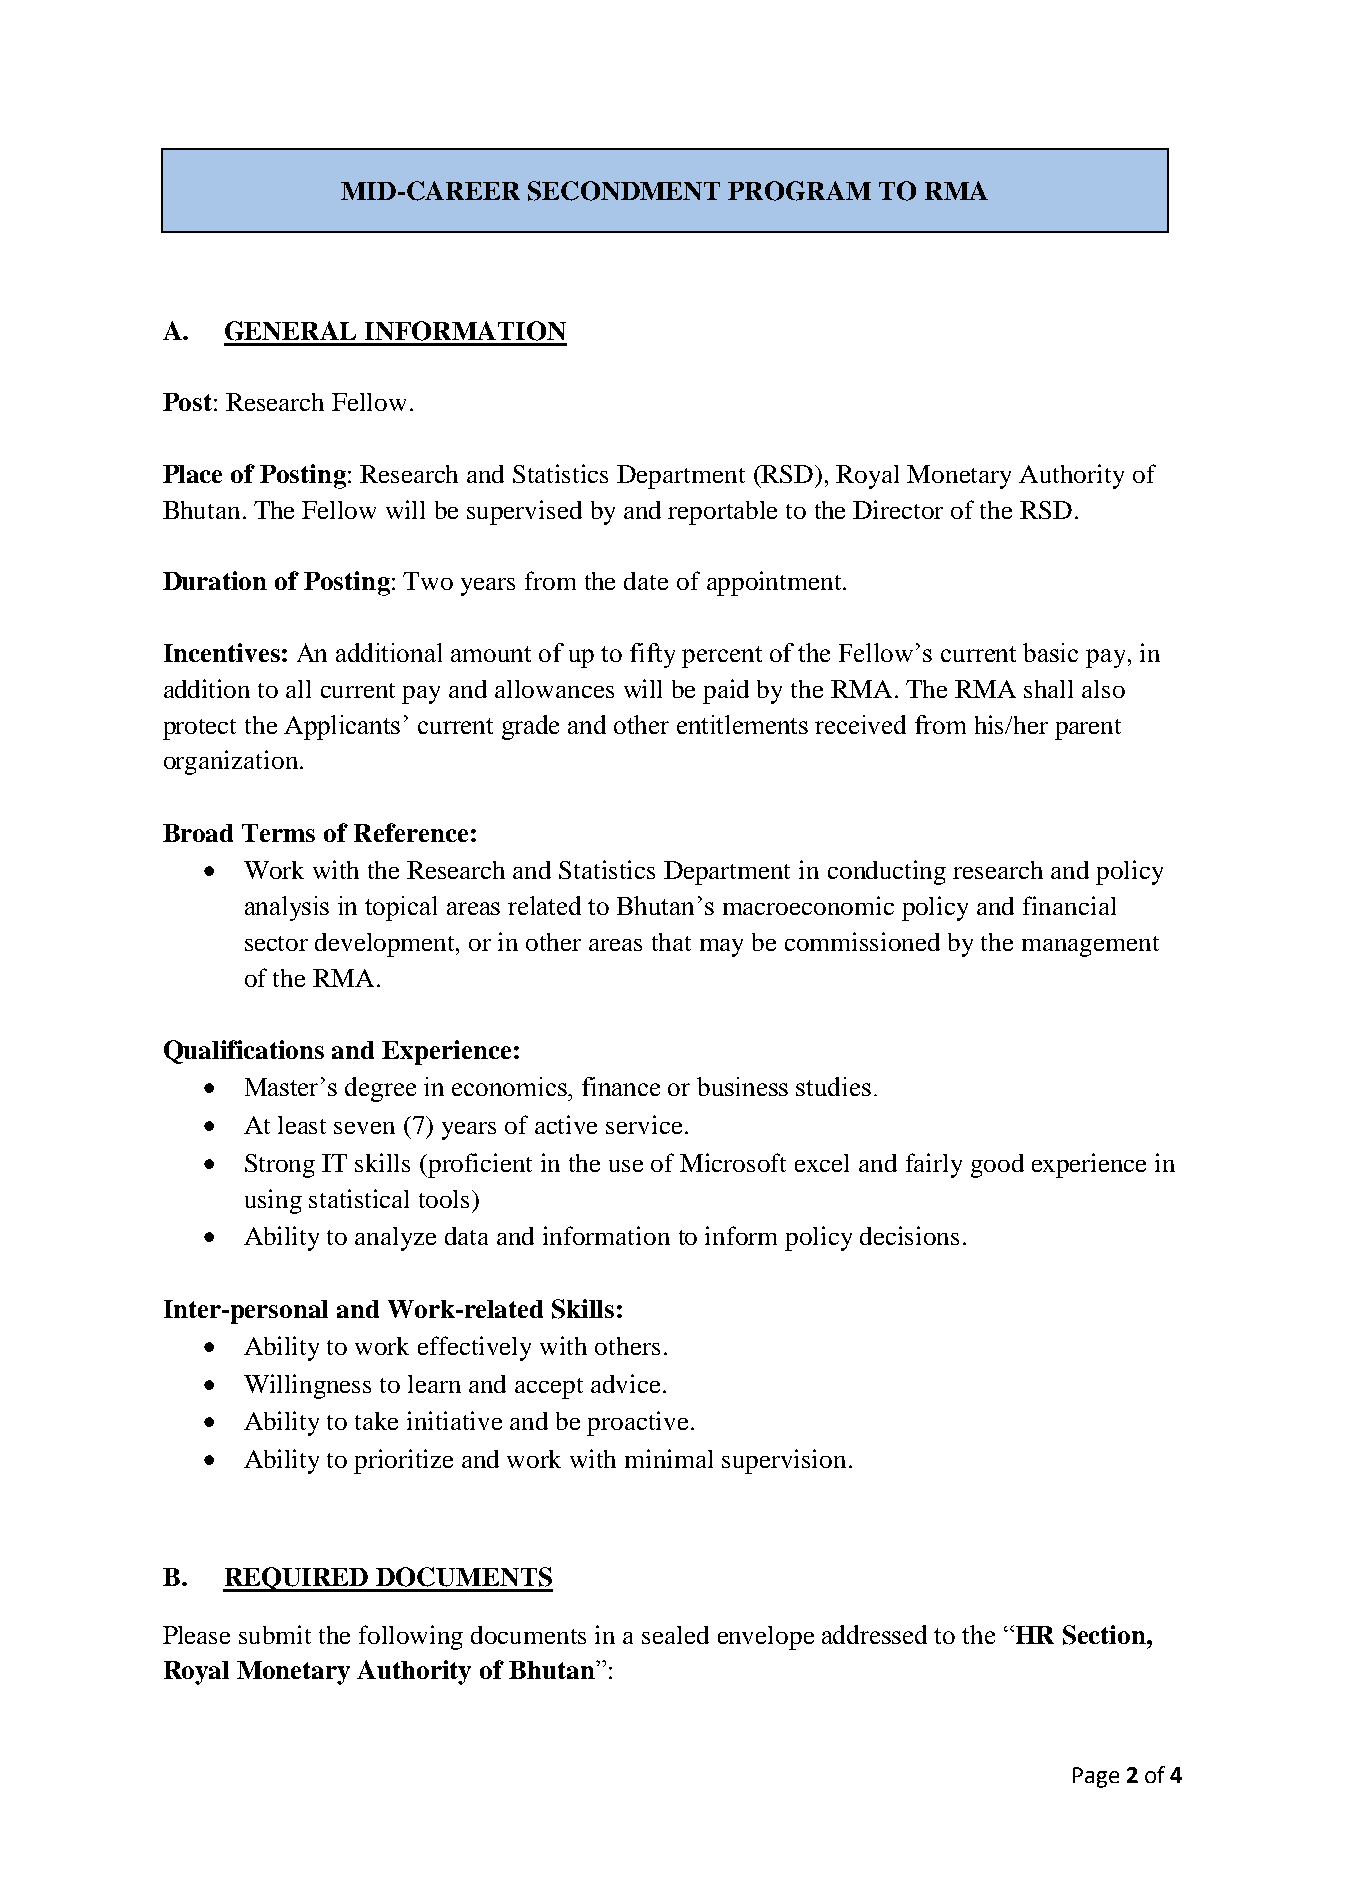  Describe the element at coordinates (909, 1235) in the document. I see `decisions` at that location.
